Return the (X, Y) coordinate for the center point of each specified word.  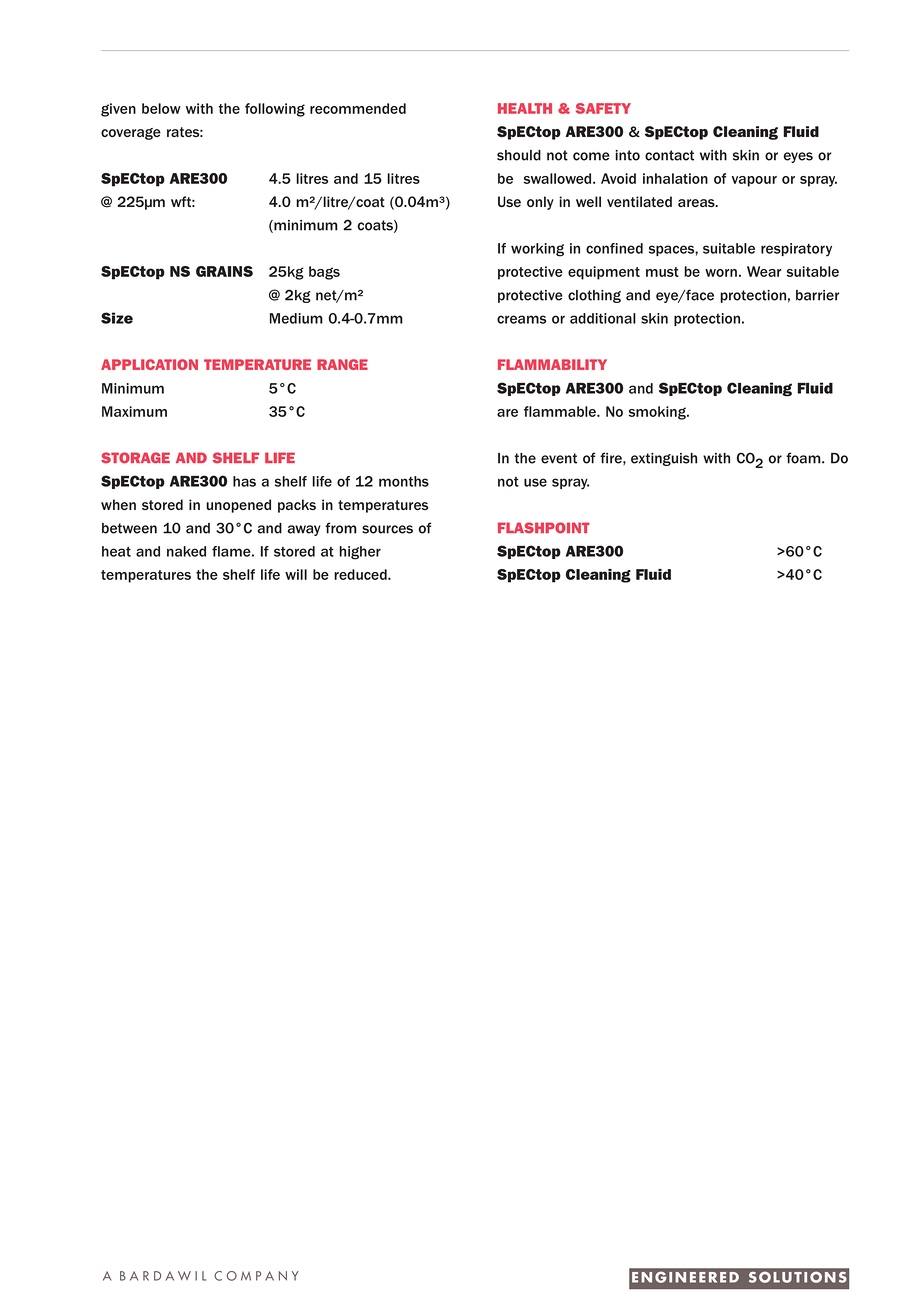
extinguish (664, 459)
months (404, 481)
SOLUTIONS (797, 1277)
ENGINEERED (685, 1277)
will (296, 574)
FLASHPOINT (544, 528)
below (161, 108)
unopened (238, 506)
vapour (754, 181)
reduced (361, 574)
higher (360, 553)
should (519, 155)
